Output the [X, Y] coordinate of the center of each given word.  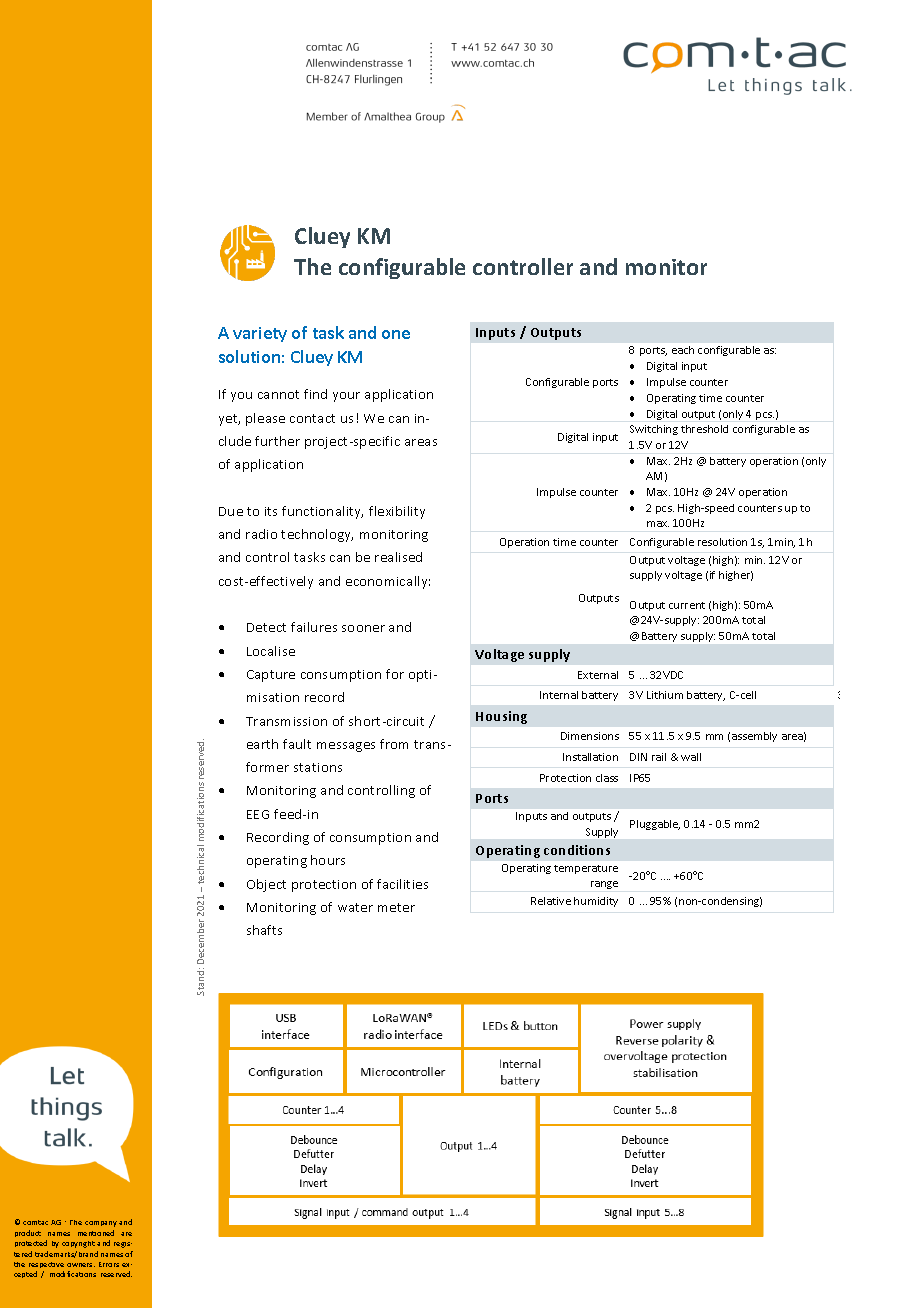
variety [260, 334]
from [394, 744]
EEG [258, 814]
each [683, 350]
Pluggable [655, 825]
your [346, 397]
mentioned [96, 1233]
